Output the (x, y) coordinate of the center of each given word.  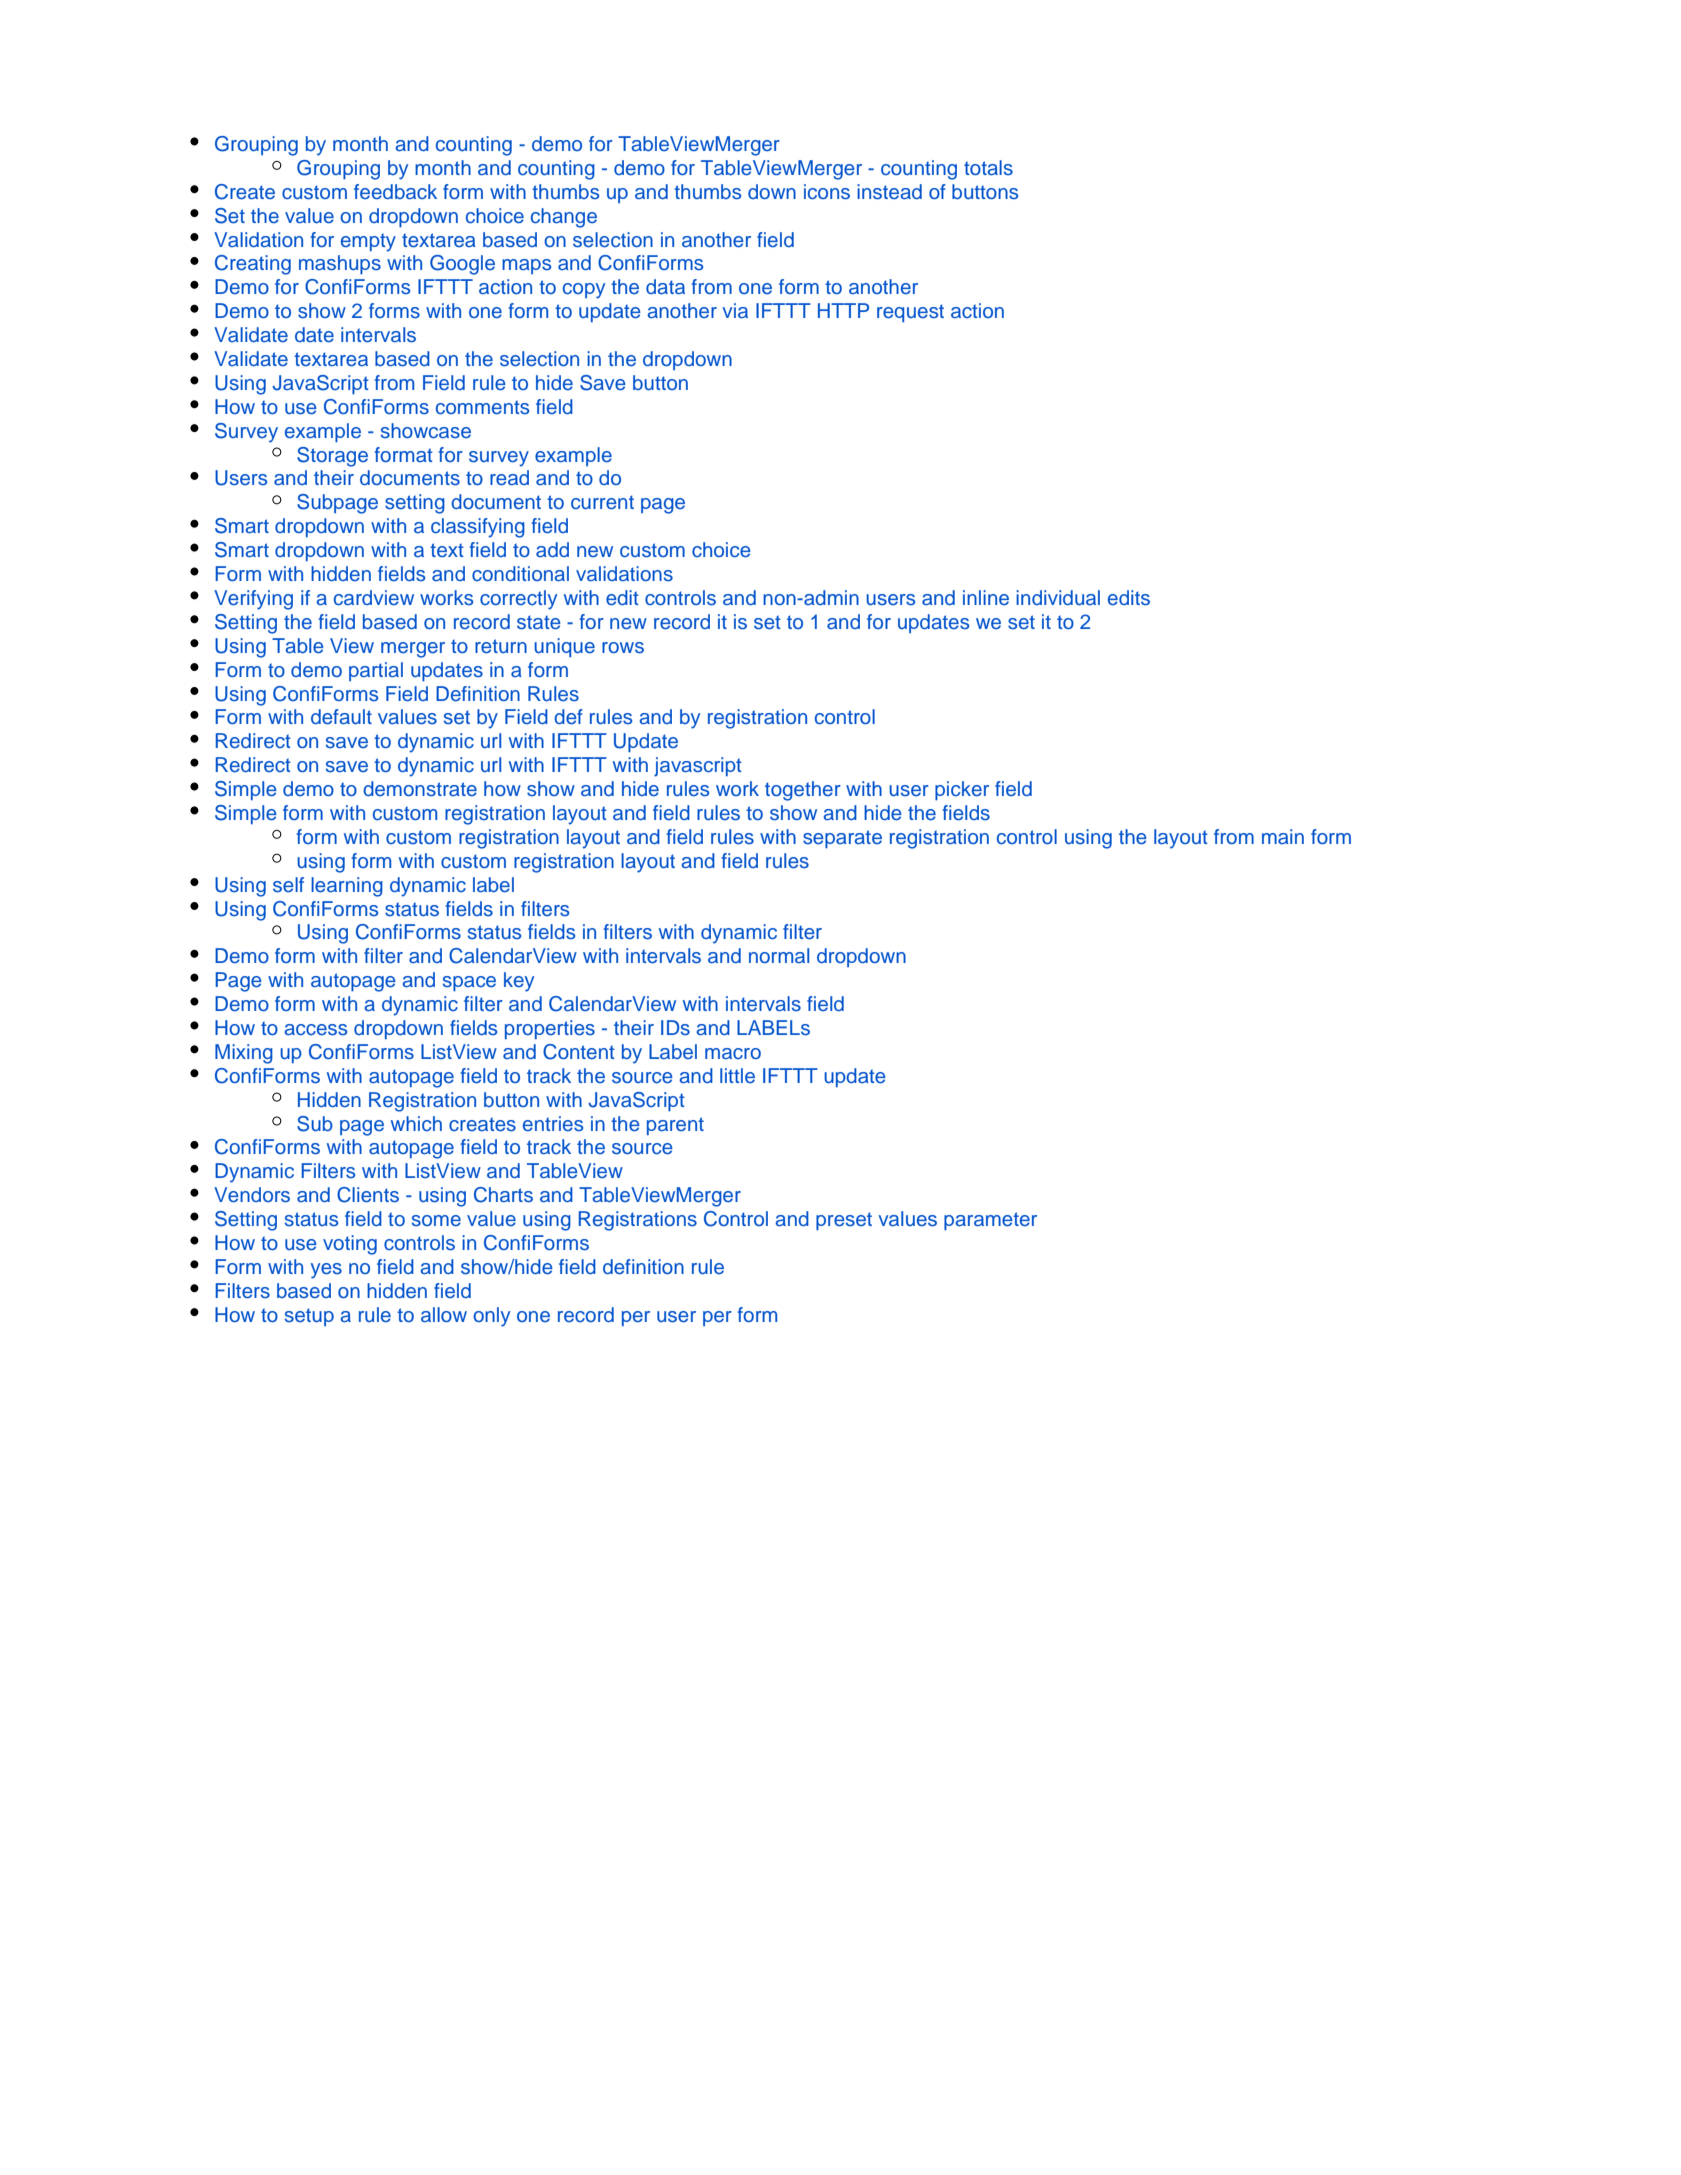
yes (326, 1271)
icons (827, 192)
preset (844, 1221)
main (1283, 836)
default (341, 717)
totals (988, 168)
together (803, 791)
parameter (990, 1221)
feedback (395, 192)
